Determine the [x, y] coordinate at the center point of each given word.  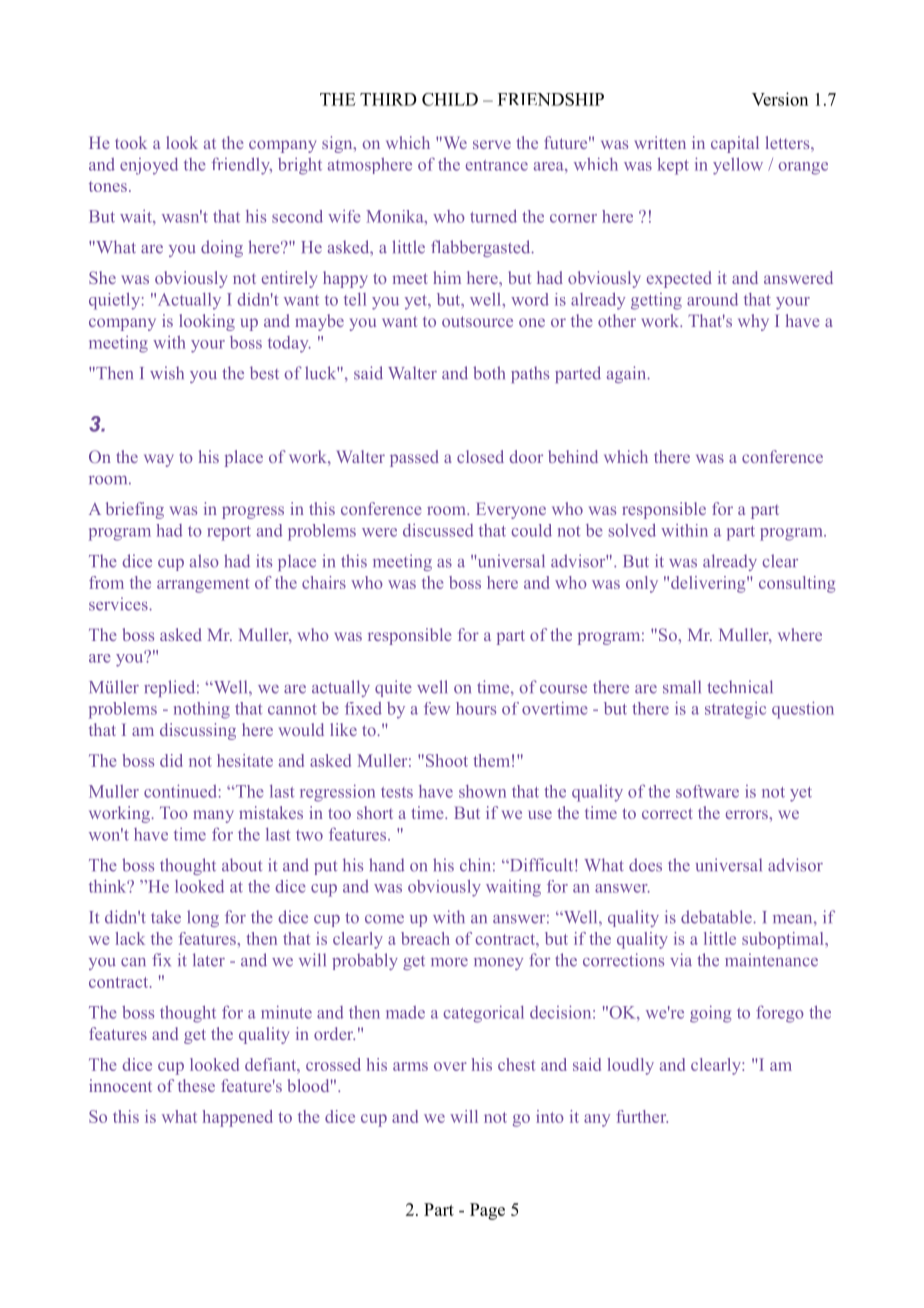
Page [487, 1211]
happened [238, 1118]
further [642, 1116]
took [131, 142]
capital [735, 144]
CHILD [450, 99]
